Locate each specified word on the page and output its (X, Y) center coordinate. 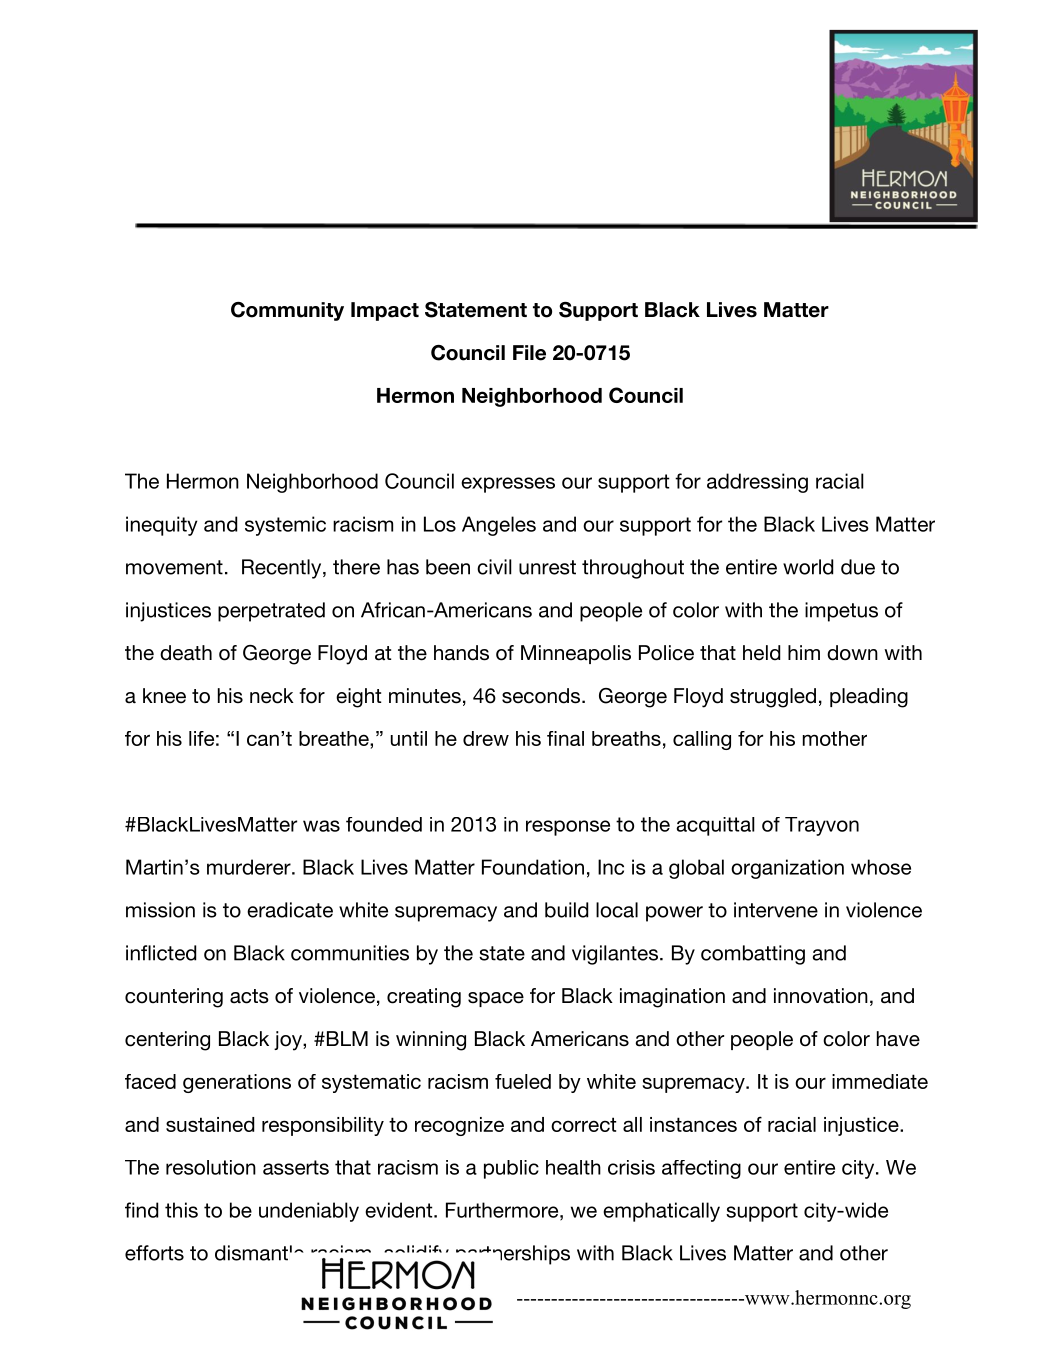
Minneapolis (576, 654)
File (529, 353)
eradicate (290, 910)
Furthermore (502, 1210)
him (804, 652)
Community (287, 311)
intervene (776, 910)
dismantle (259, 1253)
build (566, 910)
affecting (701, 1169)
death (186, 653)
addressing (757, 483)
